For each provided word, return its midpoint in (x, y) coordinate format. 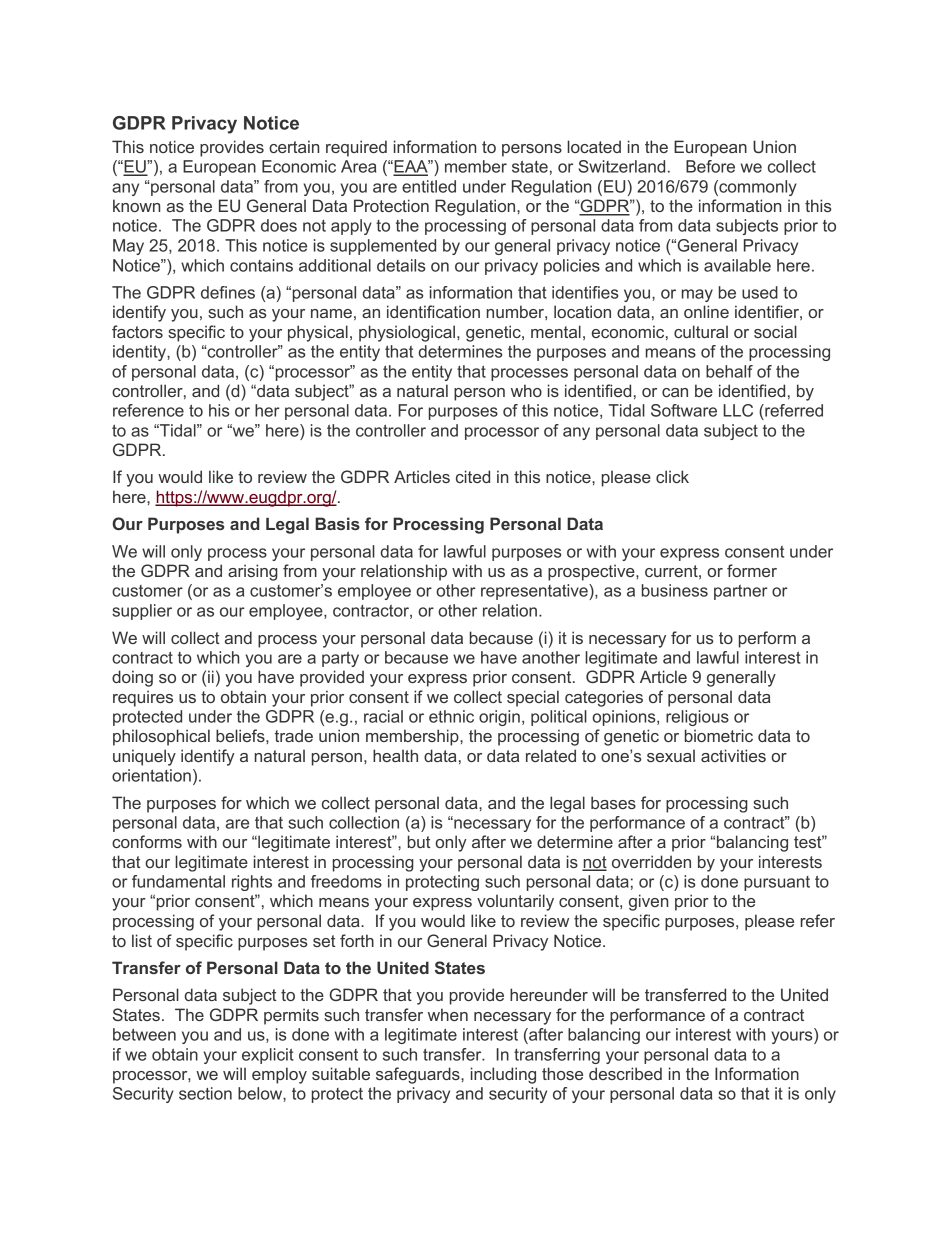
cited (473, 476)
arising (253, 572)
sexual (671, 755)
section (205, 1093)
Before (710, 166)
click (672, 476)
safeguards (419, 1075)
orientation (151, 775)
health (395, 755)
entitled (429, 186)
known (136, 205)
